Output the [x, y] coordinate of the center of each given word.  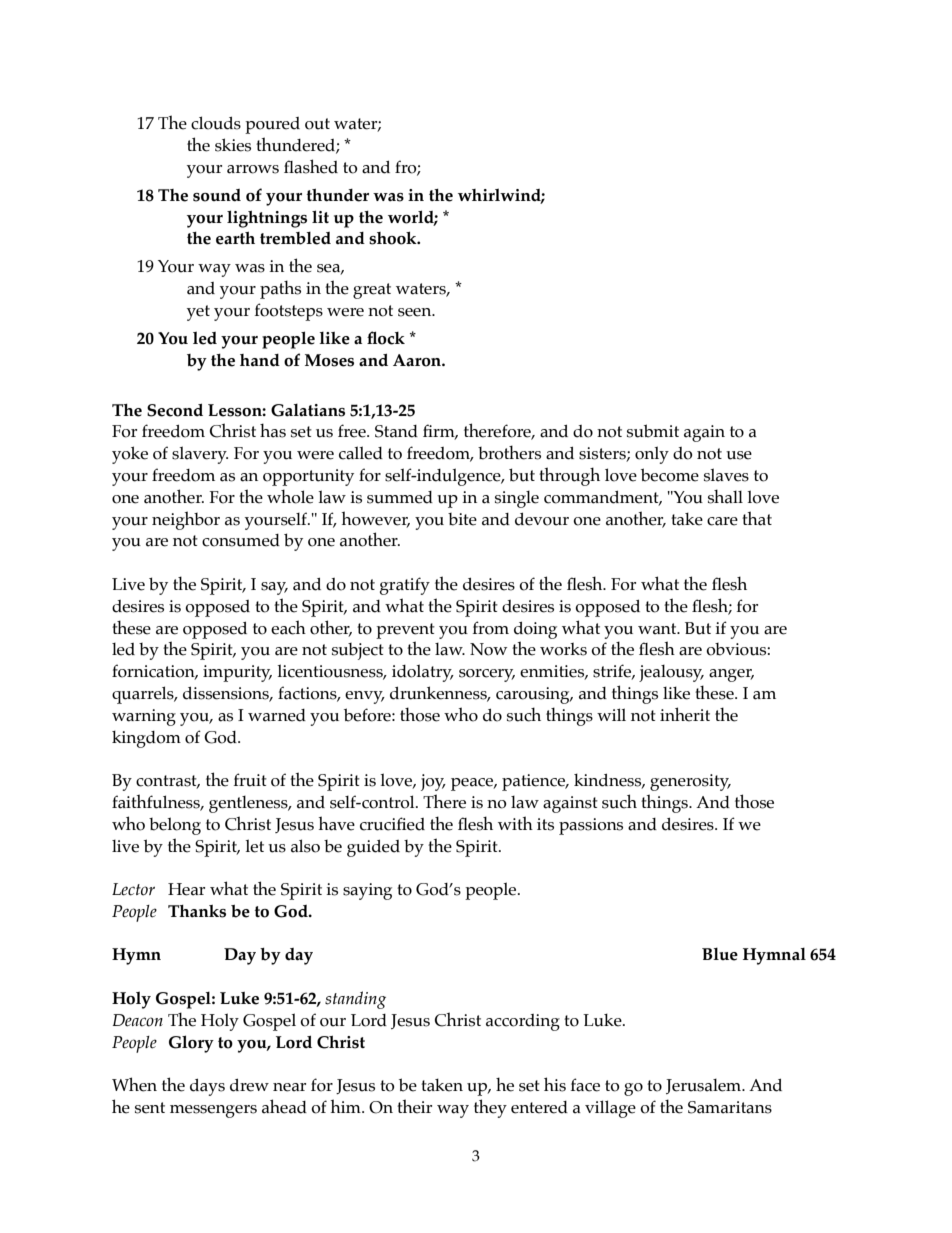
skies [233, 145]
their [414, 1106]
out [317, 124]
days [207, 1087]
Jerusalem [705, 1086]
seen [416, 312]
